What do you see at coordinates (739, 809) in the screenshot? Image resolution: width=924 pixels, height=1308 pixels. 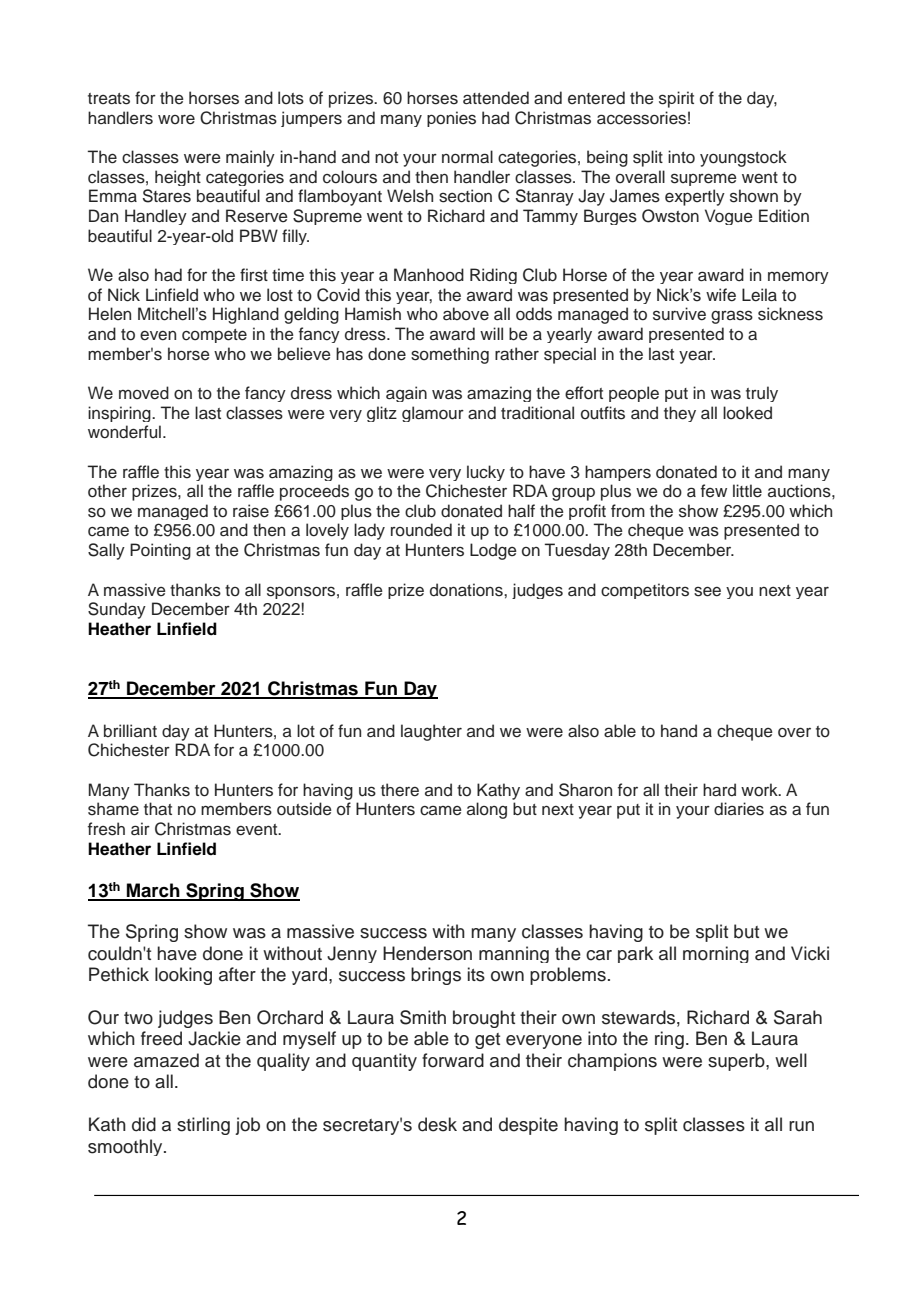 I see `diaries` at bounding box center [739, 809].
